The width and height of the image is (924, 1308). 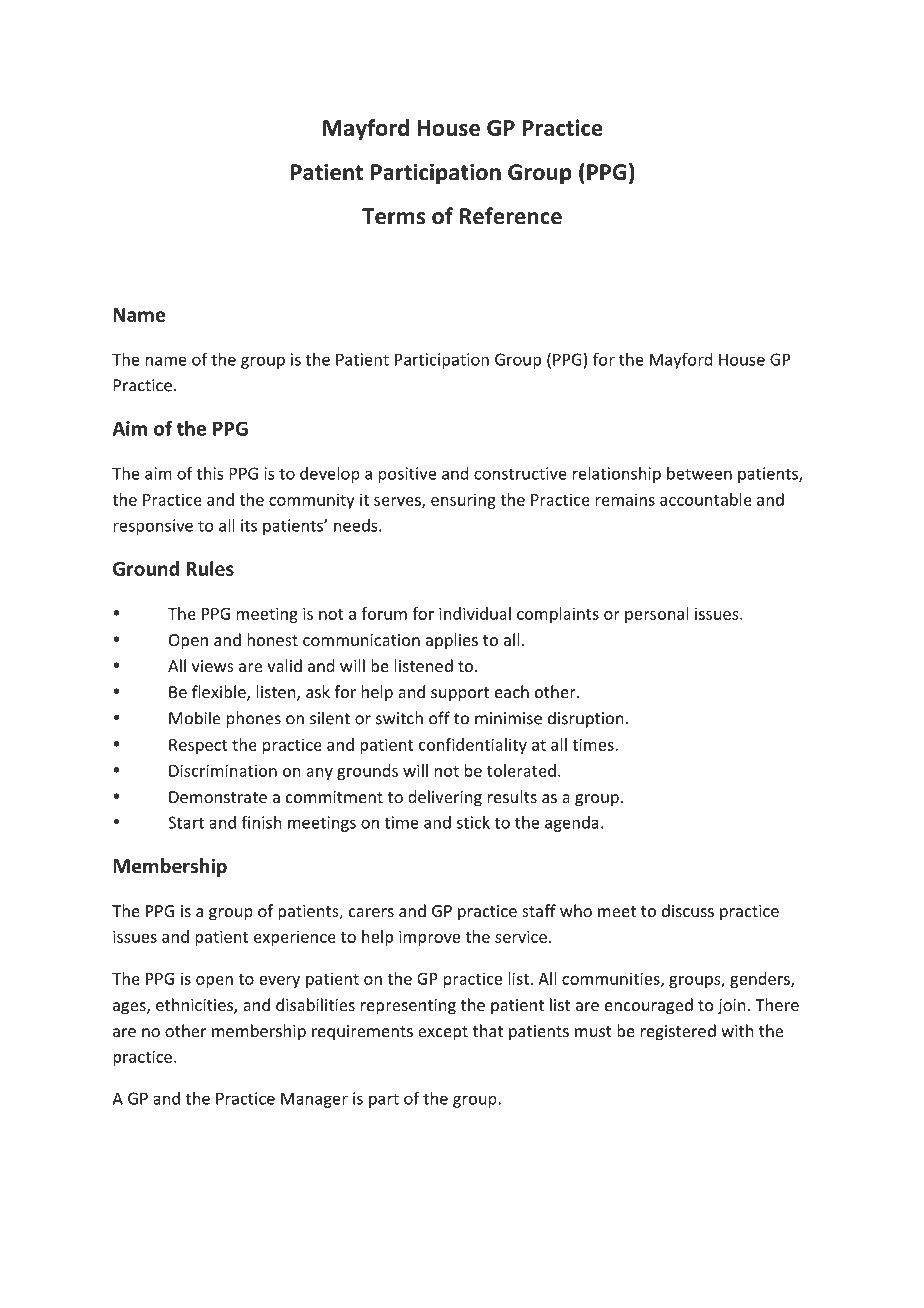 What do you see at coordinates (443, 1033) in the image?
I see `except` at bounding box center [443, 1033].
